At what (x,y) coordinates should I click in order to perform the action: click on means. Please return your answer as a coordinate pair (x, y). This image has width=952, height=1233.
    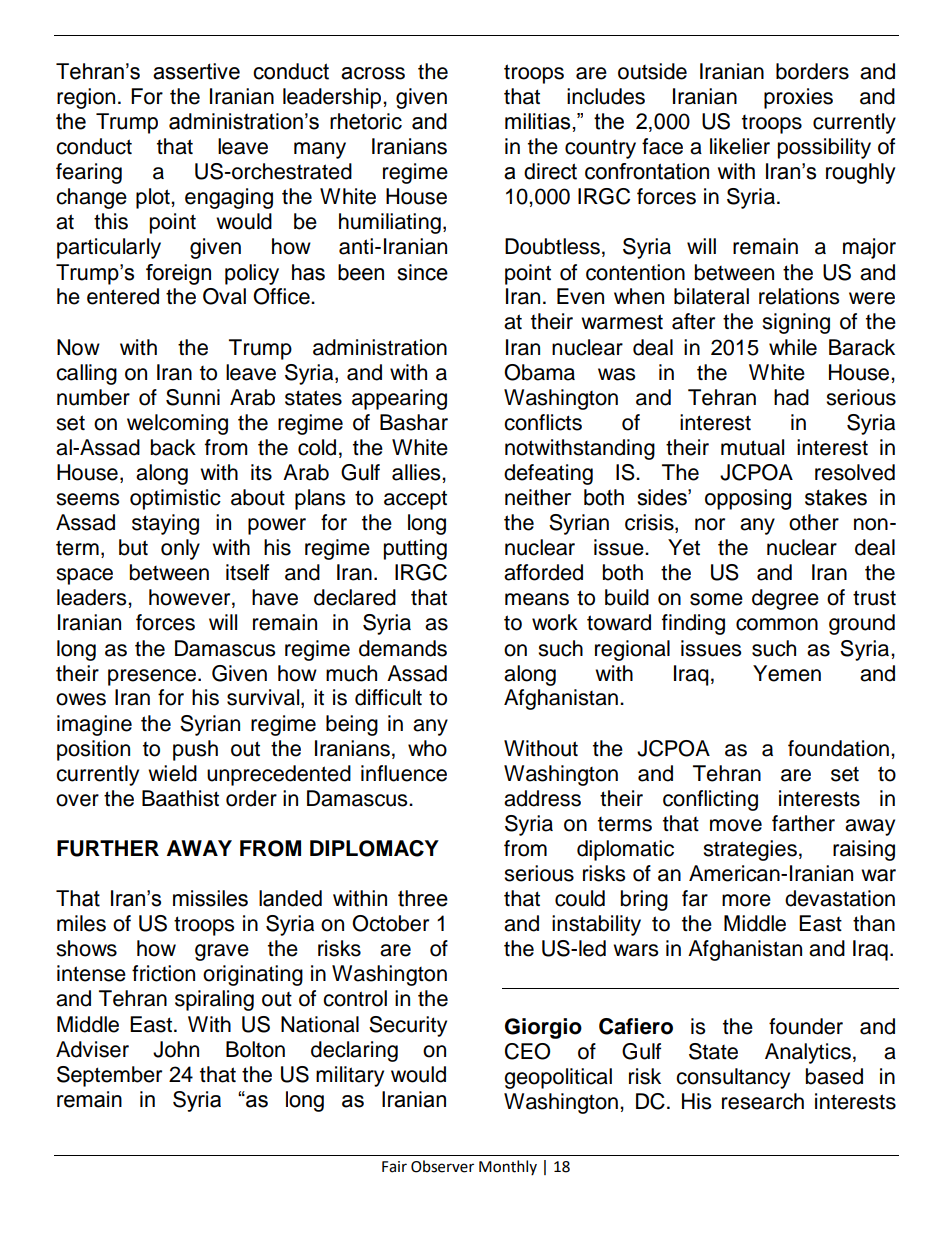
    Looking at the image, I should click on (537, 599).
